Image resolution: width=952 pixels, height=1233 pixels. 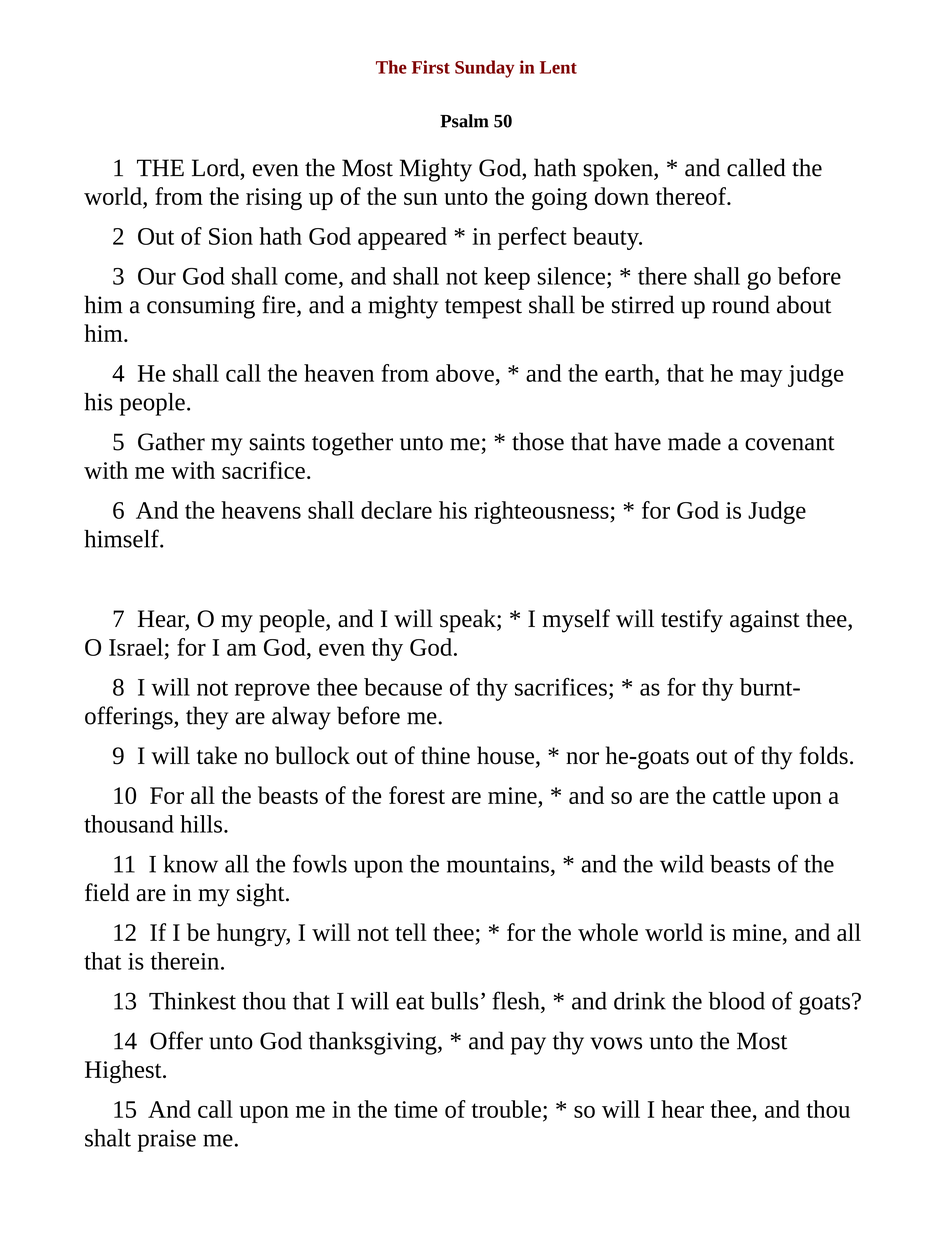 I want to click on against, so click(x=765, y=621).
